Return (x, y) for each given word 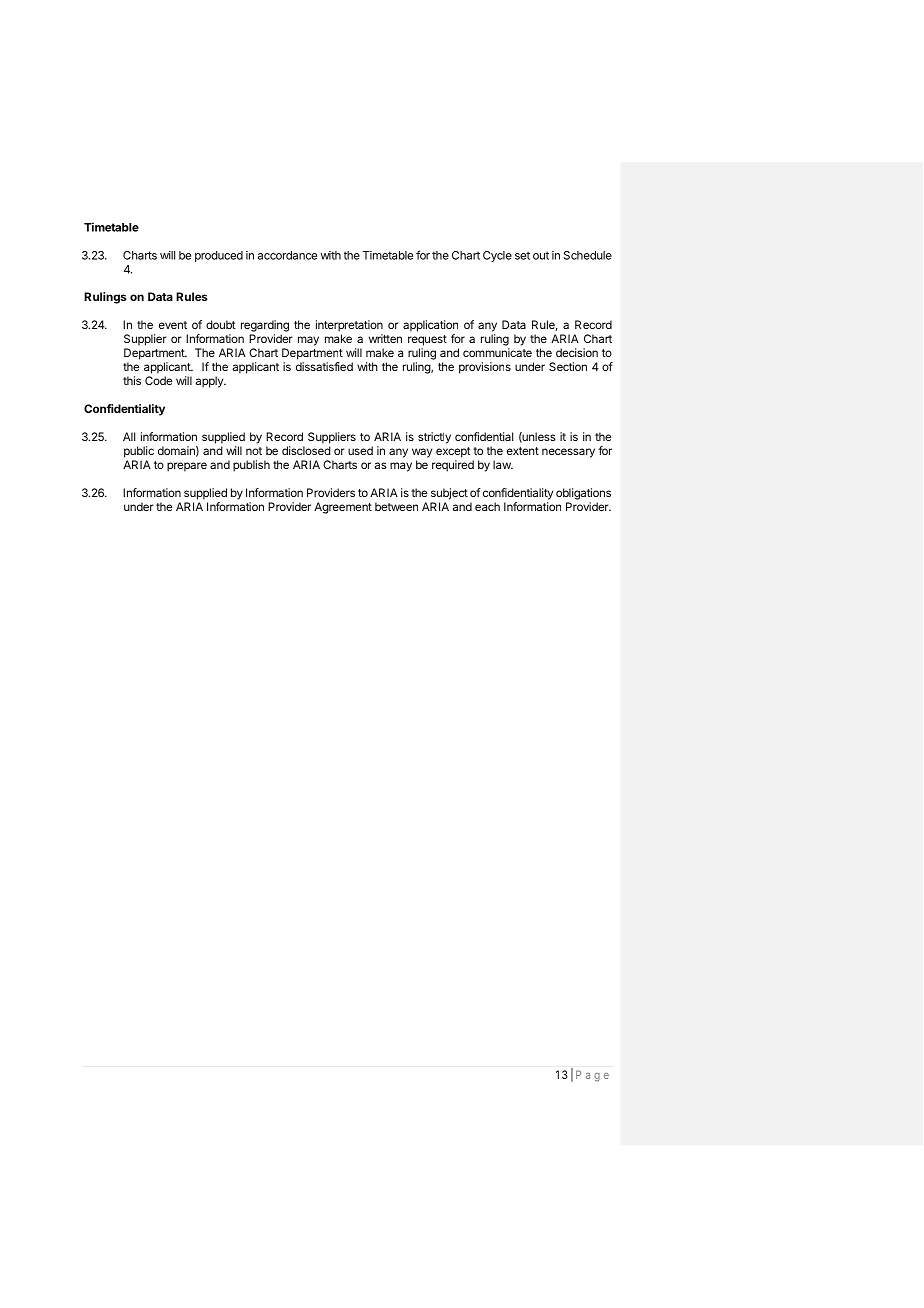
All (129, 436)
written (385, 338)
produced (219, 256)
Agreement (343, 508)
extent (523, 451)
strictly (434, 438)
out (541, 255)
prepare (187, 467)
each (487, 506)
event (173, 325)
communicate (497, 352)
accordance (287, 255)
